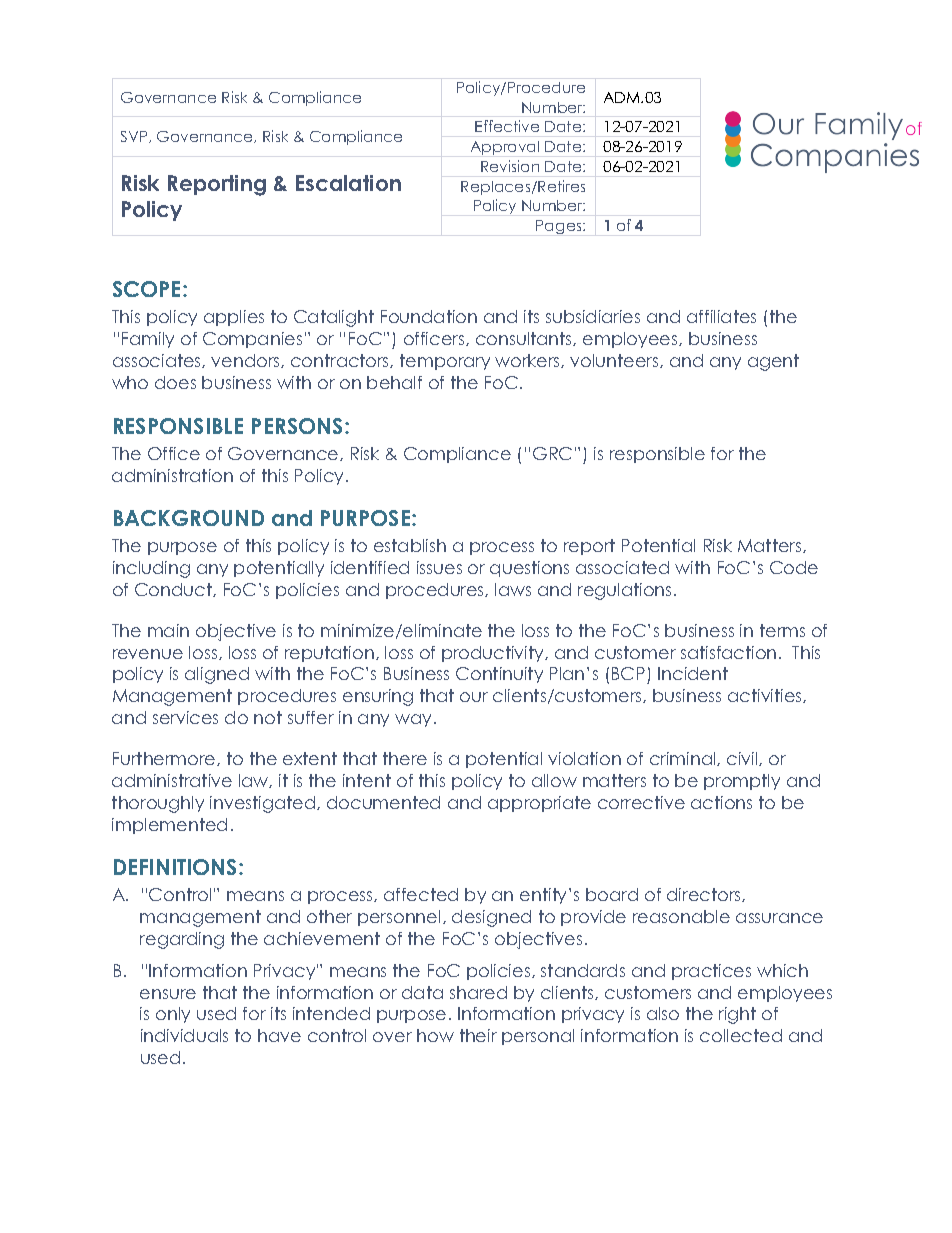  Describe the element at coordinates (505, 148) in the document. I see `Approval` at that location.
